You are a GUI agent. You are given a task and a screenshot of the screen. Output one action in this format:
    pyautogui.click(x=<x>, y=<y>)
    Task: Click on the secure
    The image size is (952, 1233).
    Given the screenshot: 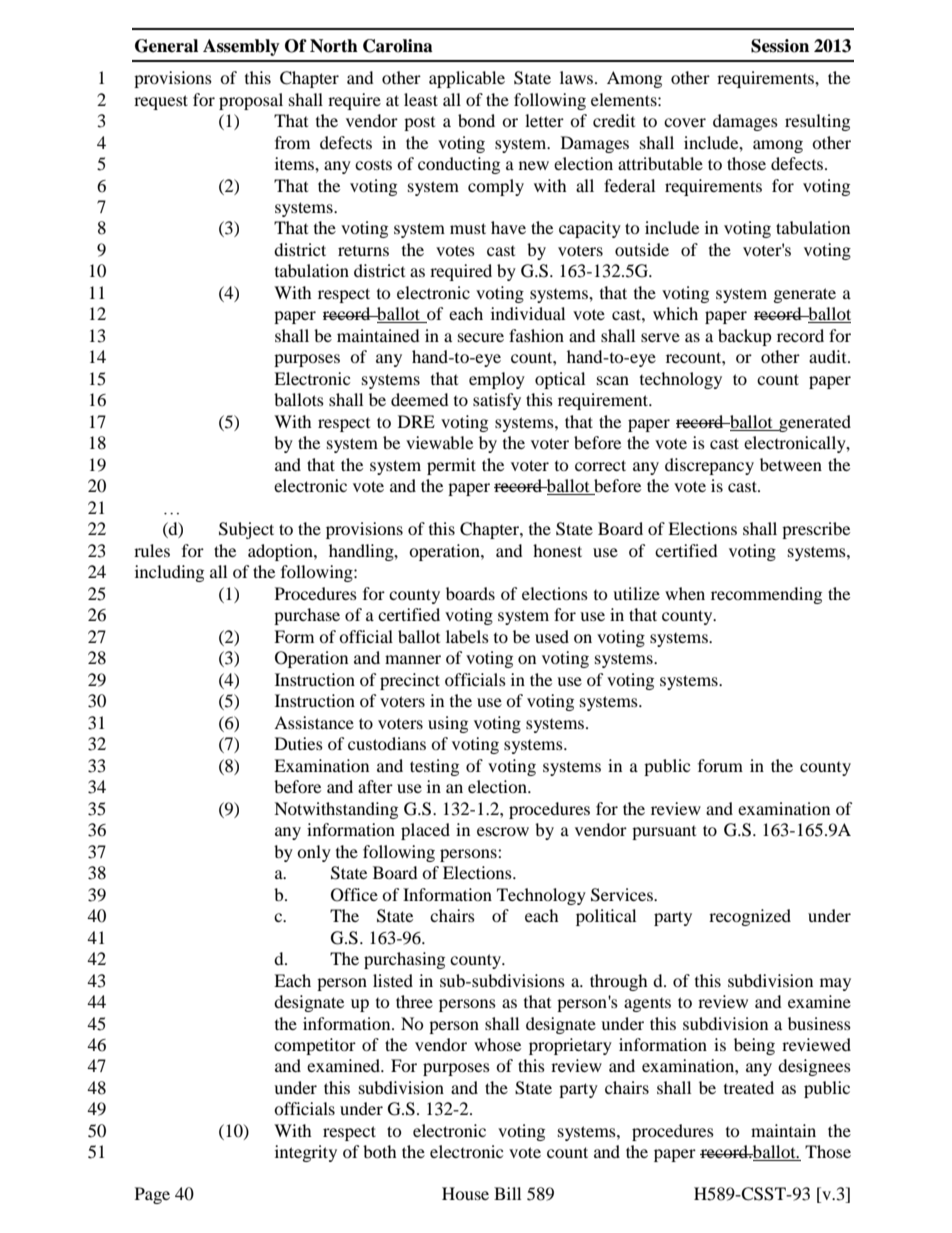 What is the action you would take?
    pyautogui.click(x=481, y=337)
